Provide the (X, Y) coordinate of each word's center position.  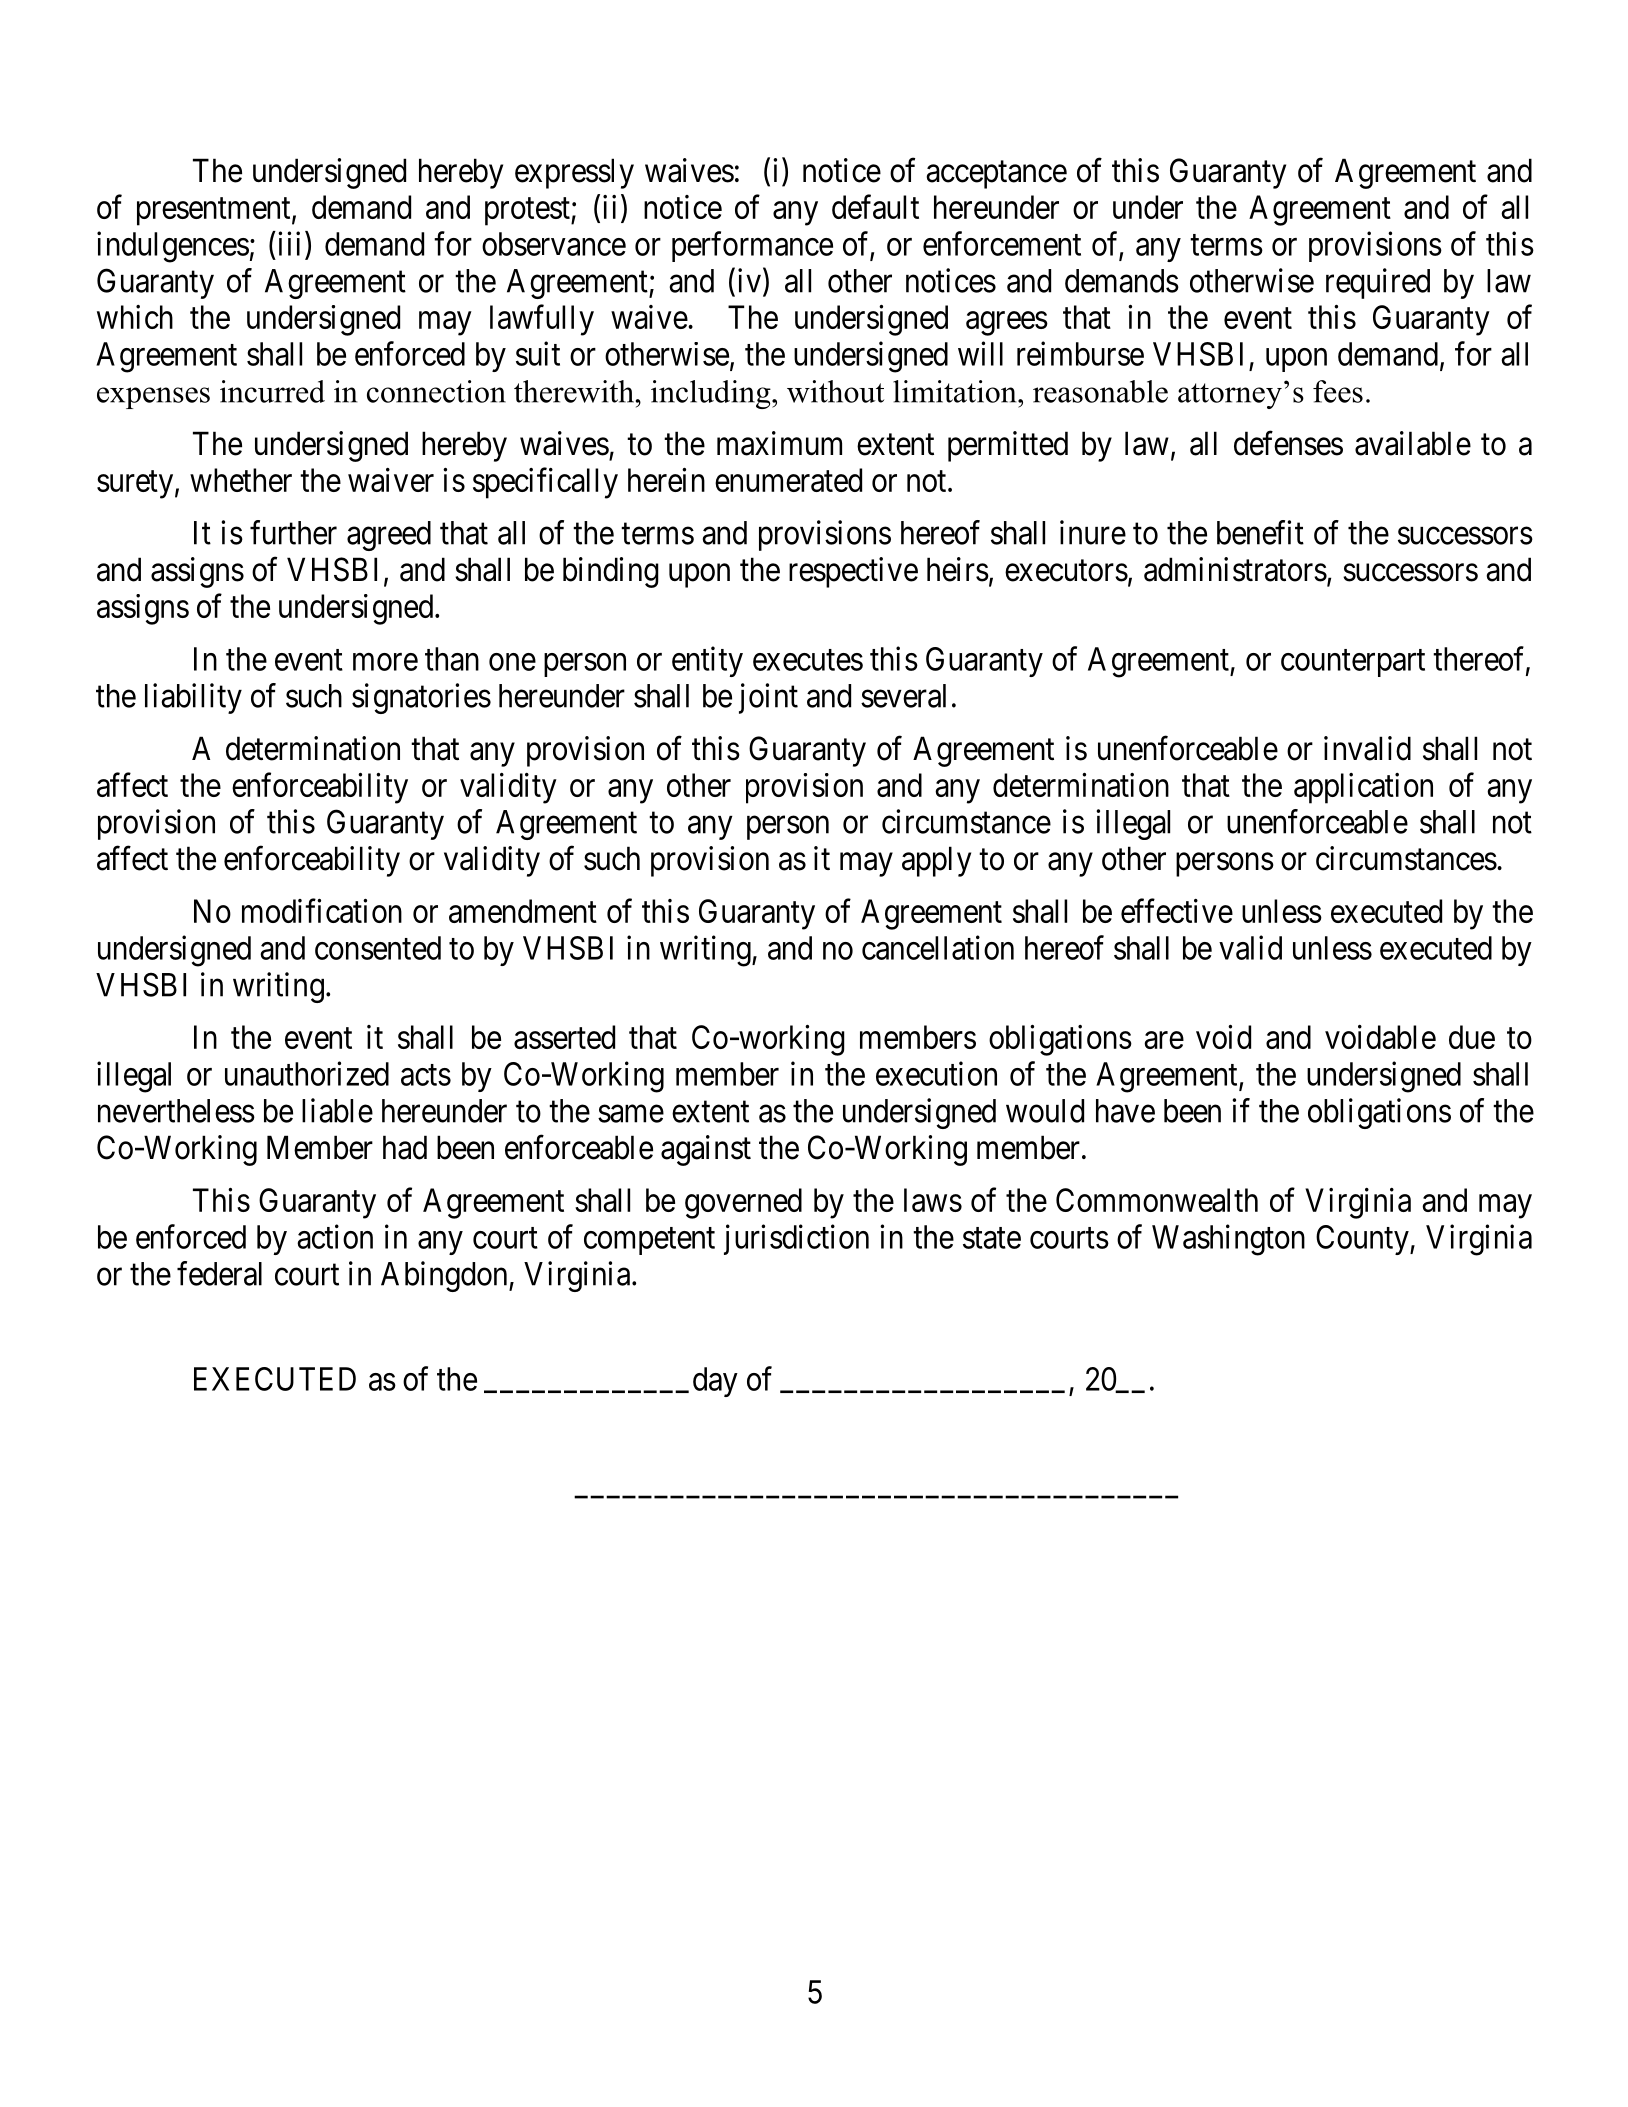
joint (768, 698)
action (335, 1236)
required (1378, 283)
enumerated (788, 480)
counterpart (1353, 663)
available (1413, 443)
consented (378, 948)
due (1472, 1037)
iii (287, 243)
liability (193, 698)
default (875, 206)
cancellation (938, 947)
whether (241, 480)
